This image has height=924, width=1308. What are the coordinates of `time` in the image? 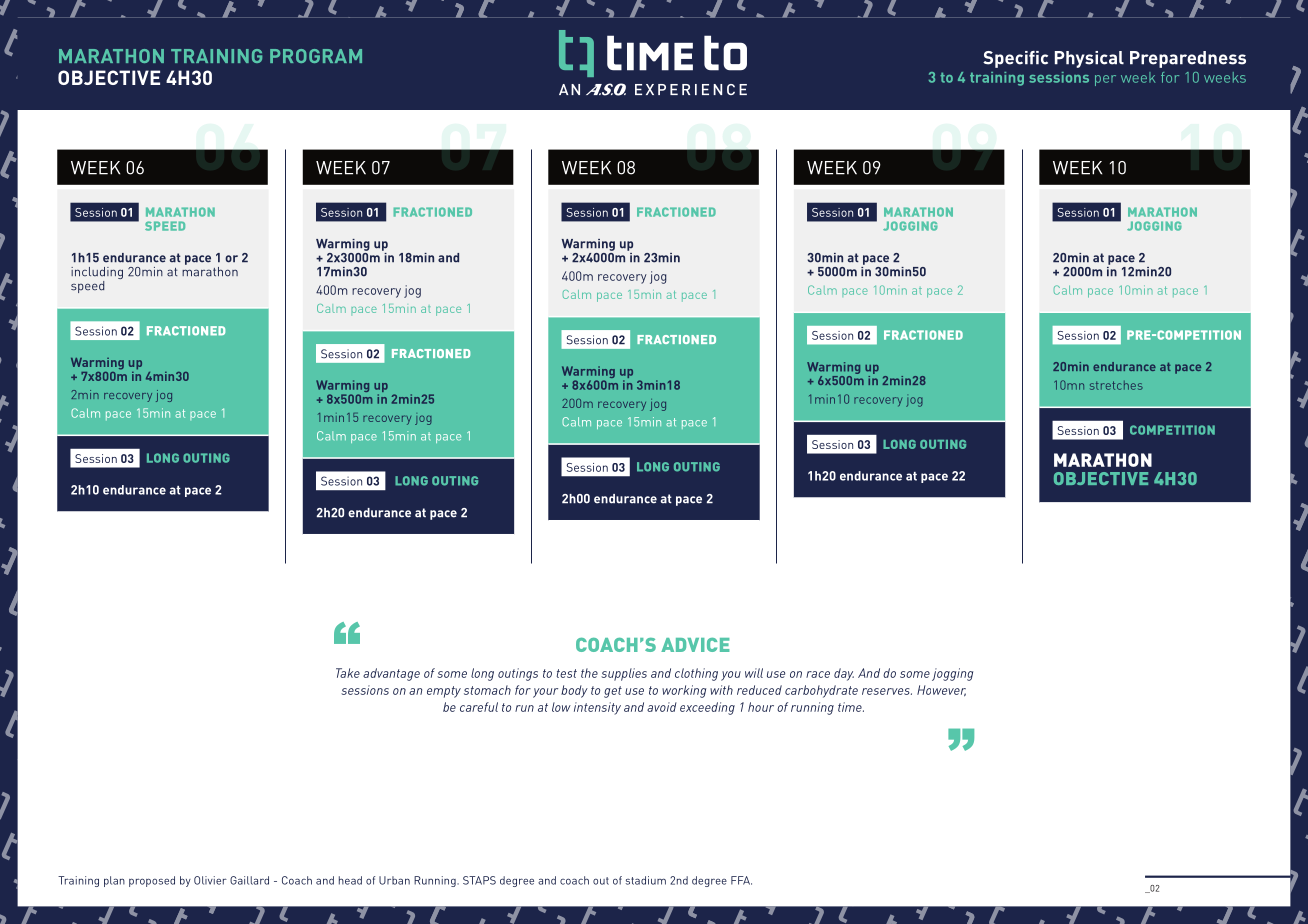 It's located at (851, 707).
